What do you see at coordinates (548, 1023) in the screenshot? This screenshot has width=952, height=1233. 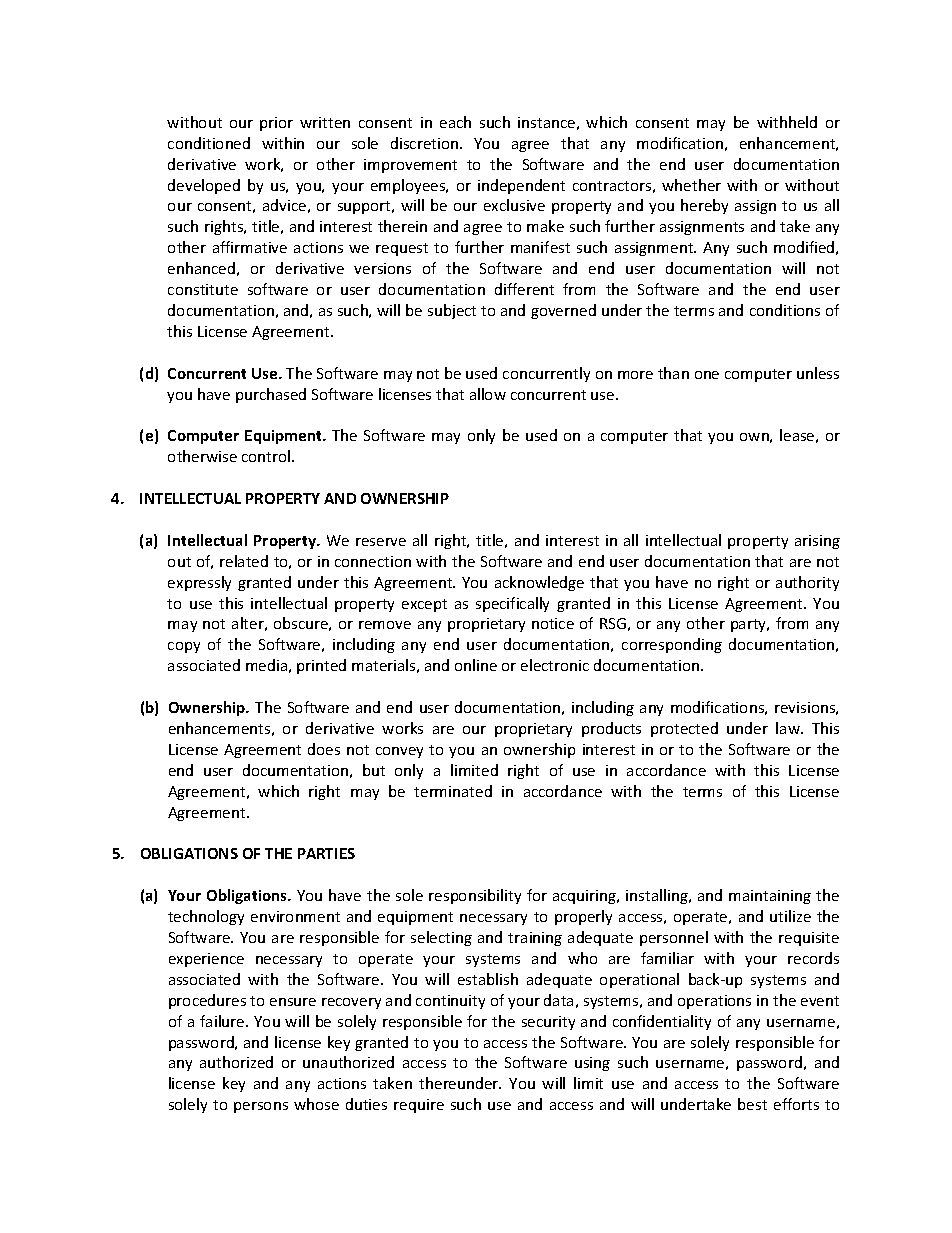 I see `security` at bounding box center [548, 1023].
